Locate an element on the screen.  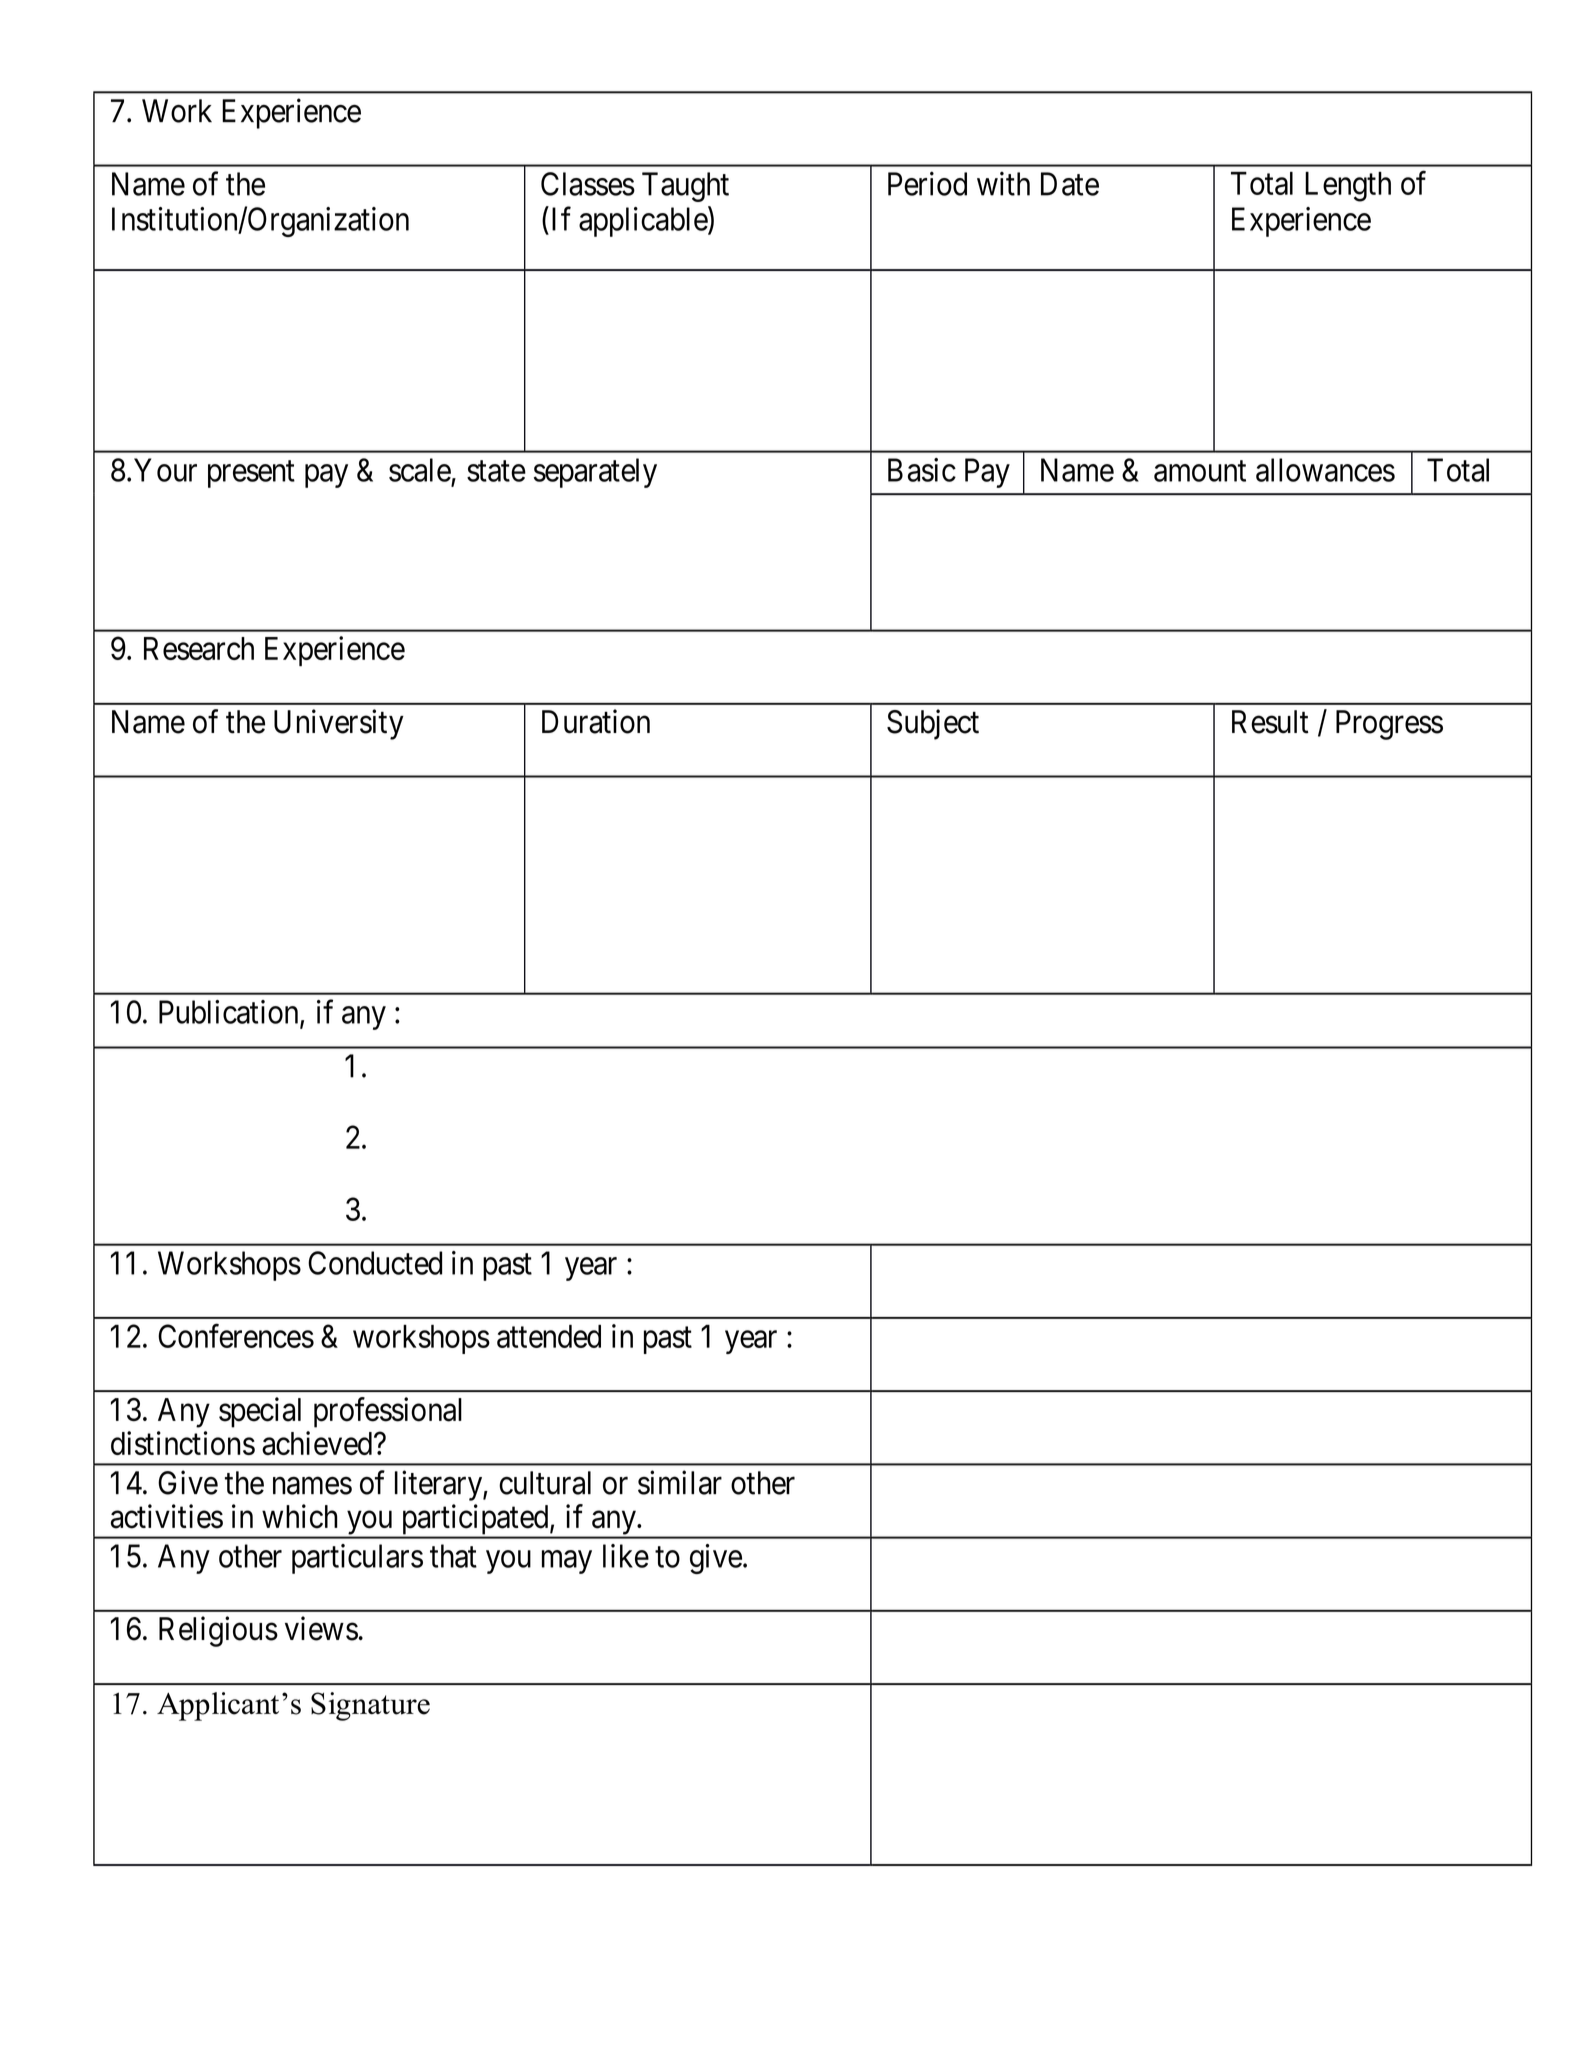
University is located at coordinates (339, 724).
